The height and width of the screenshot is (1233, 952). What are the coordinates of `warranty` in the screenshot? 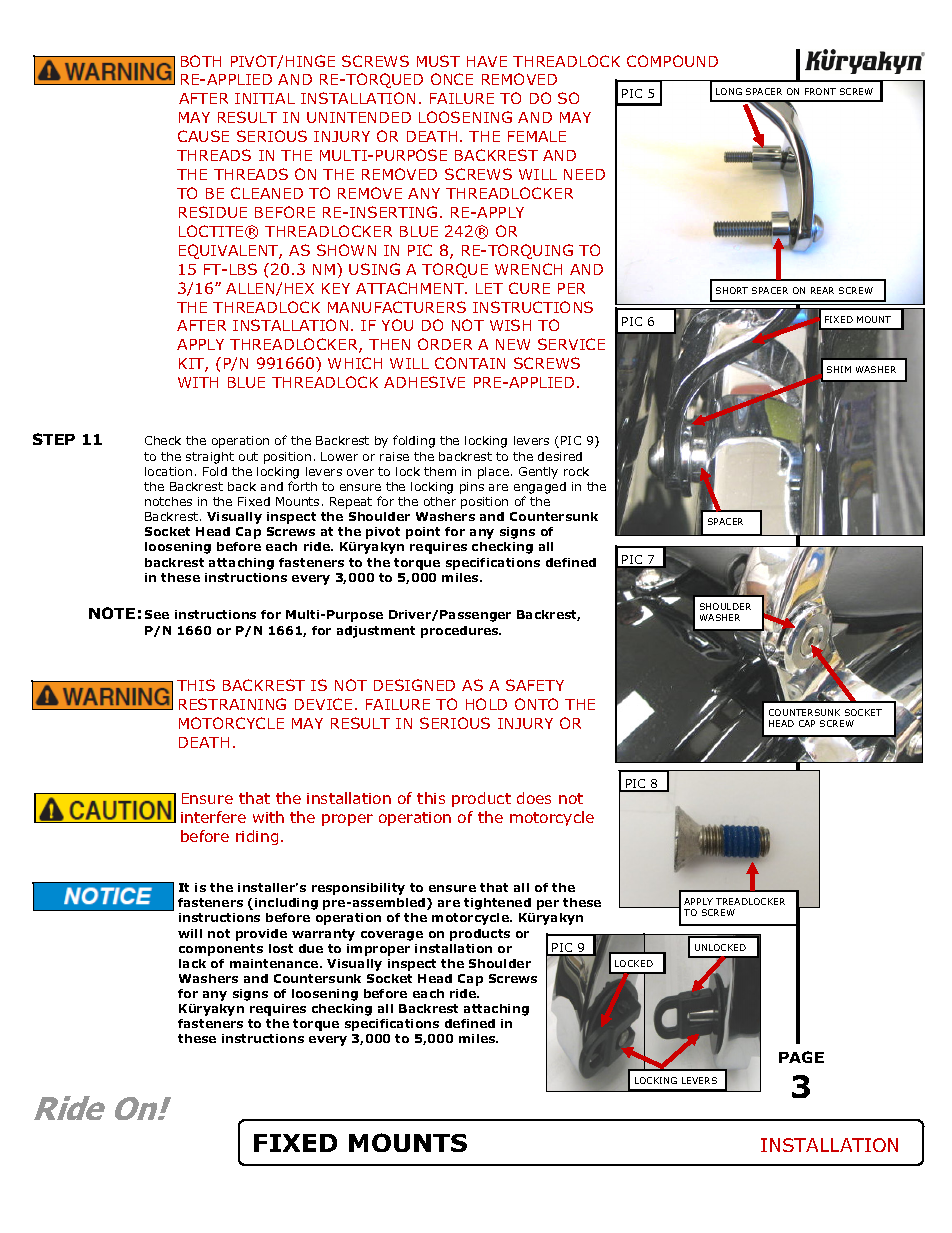 It's located at (323, 935).
